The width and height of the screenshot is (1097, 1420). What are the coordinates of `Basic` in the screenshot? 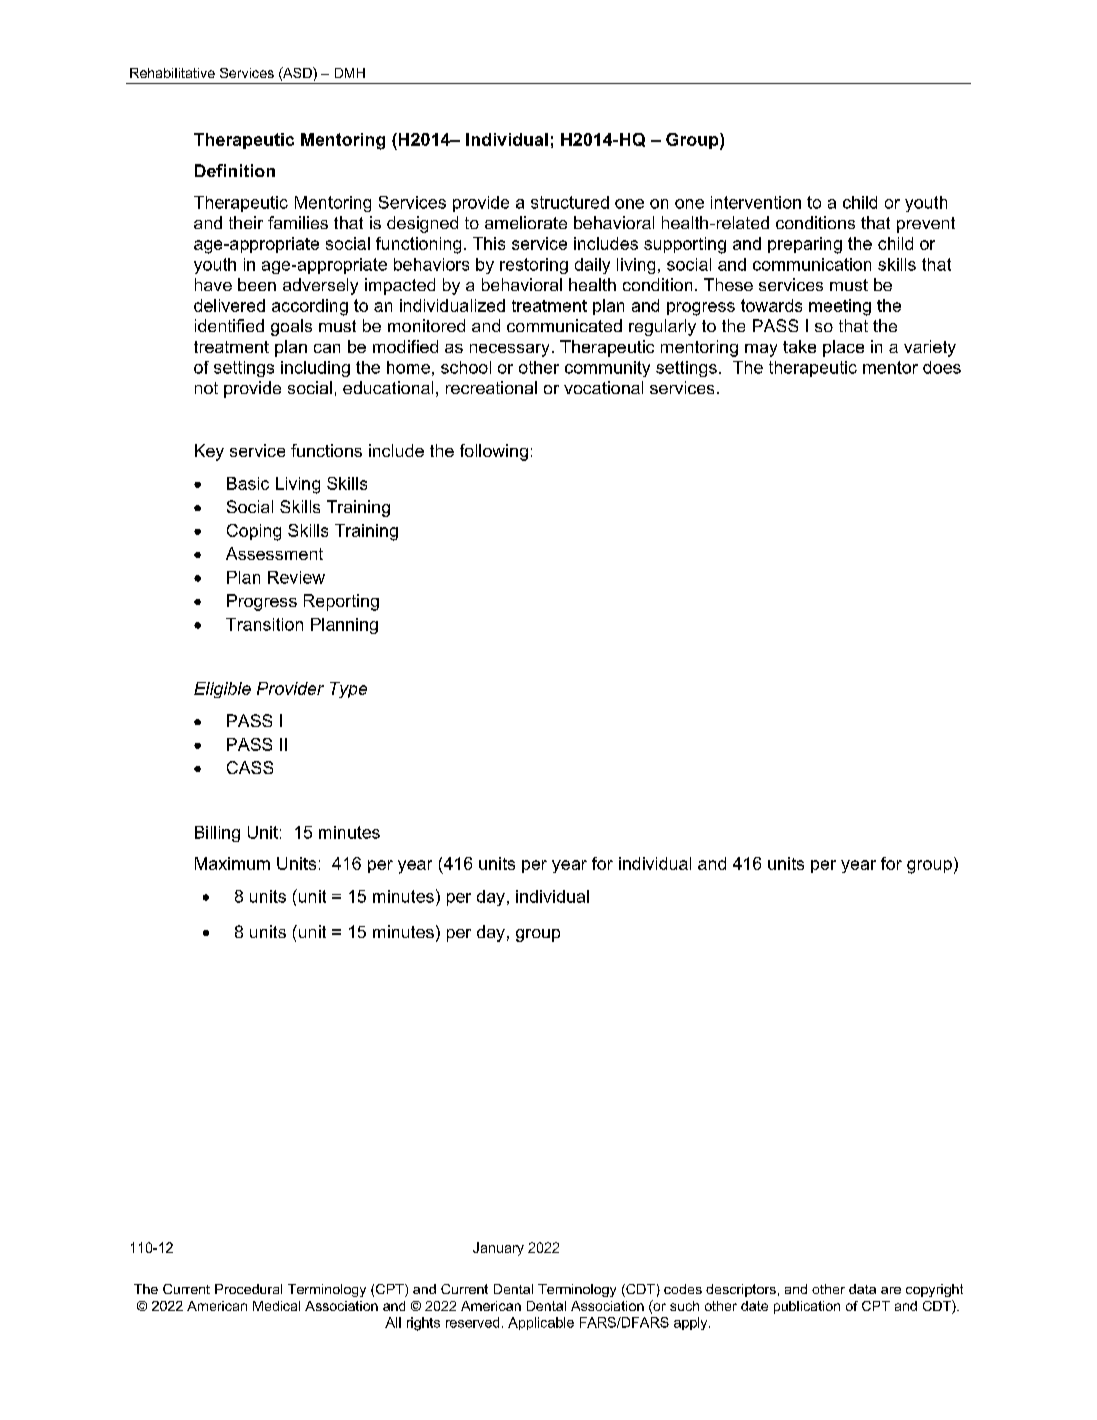 It's located at (248, 483).
